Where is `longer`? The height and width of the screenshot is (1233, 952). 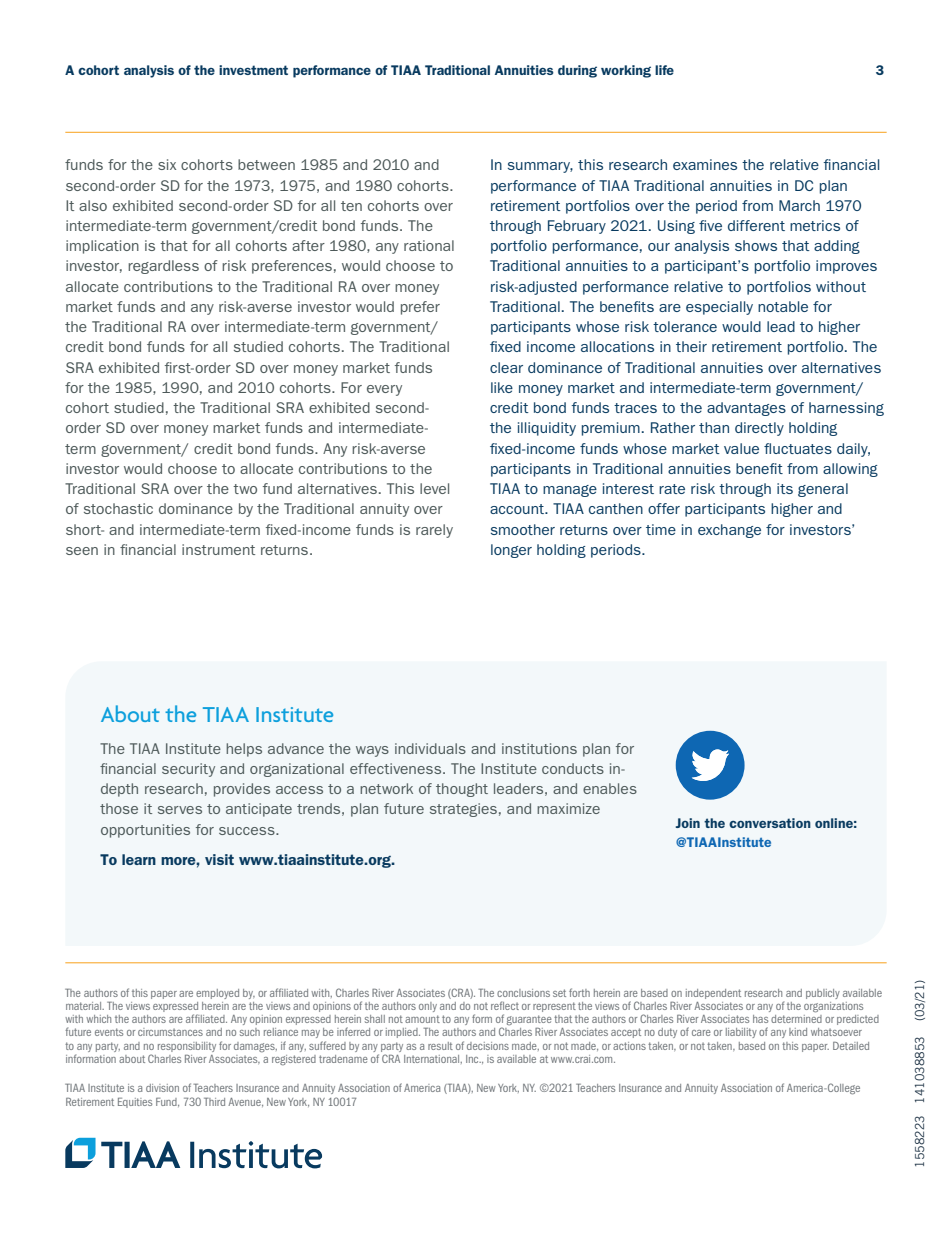
longer is located at coordinates (511, 551).
